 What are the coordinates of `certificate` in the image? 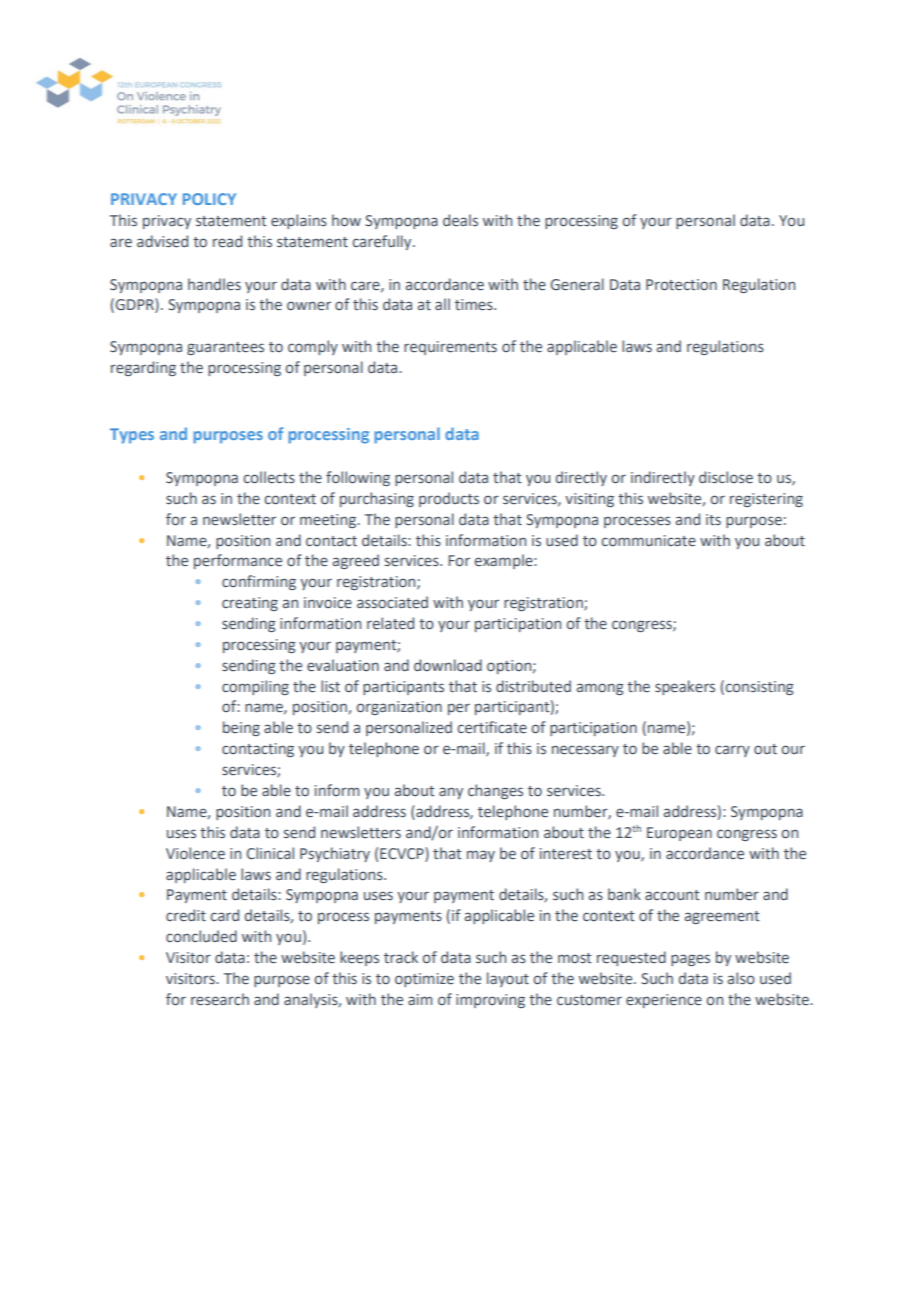 It's located at (492, 727).
